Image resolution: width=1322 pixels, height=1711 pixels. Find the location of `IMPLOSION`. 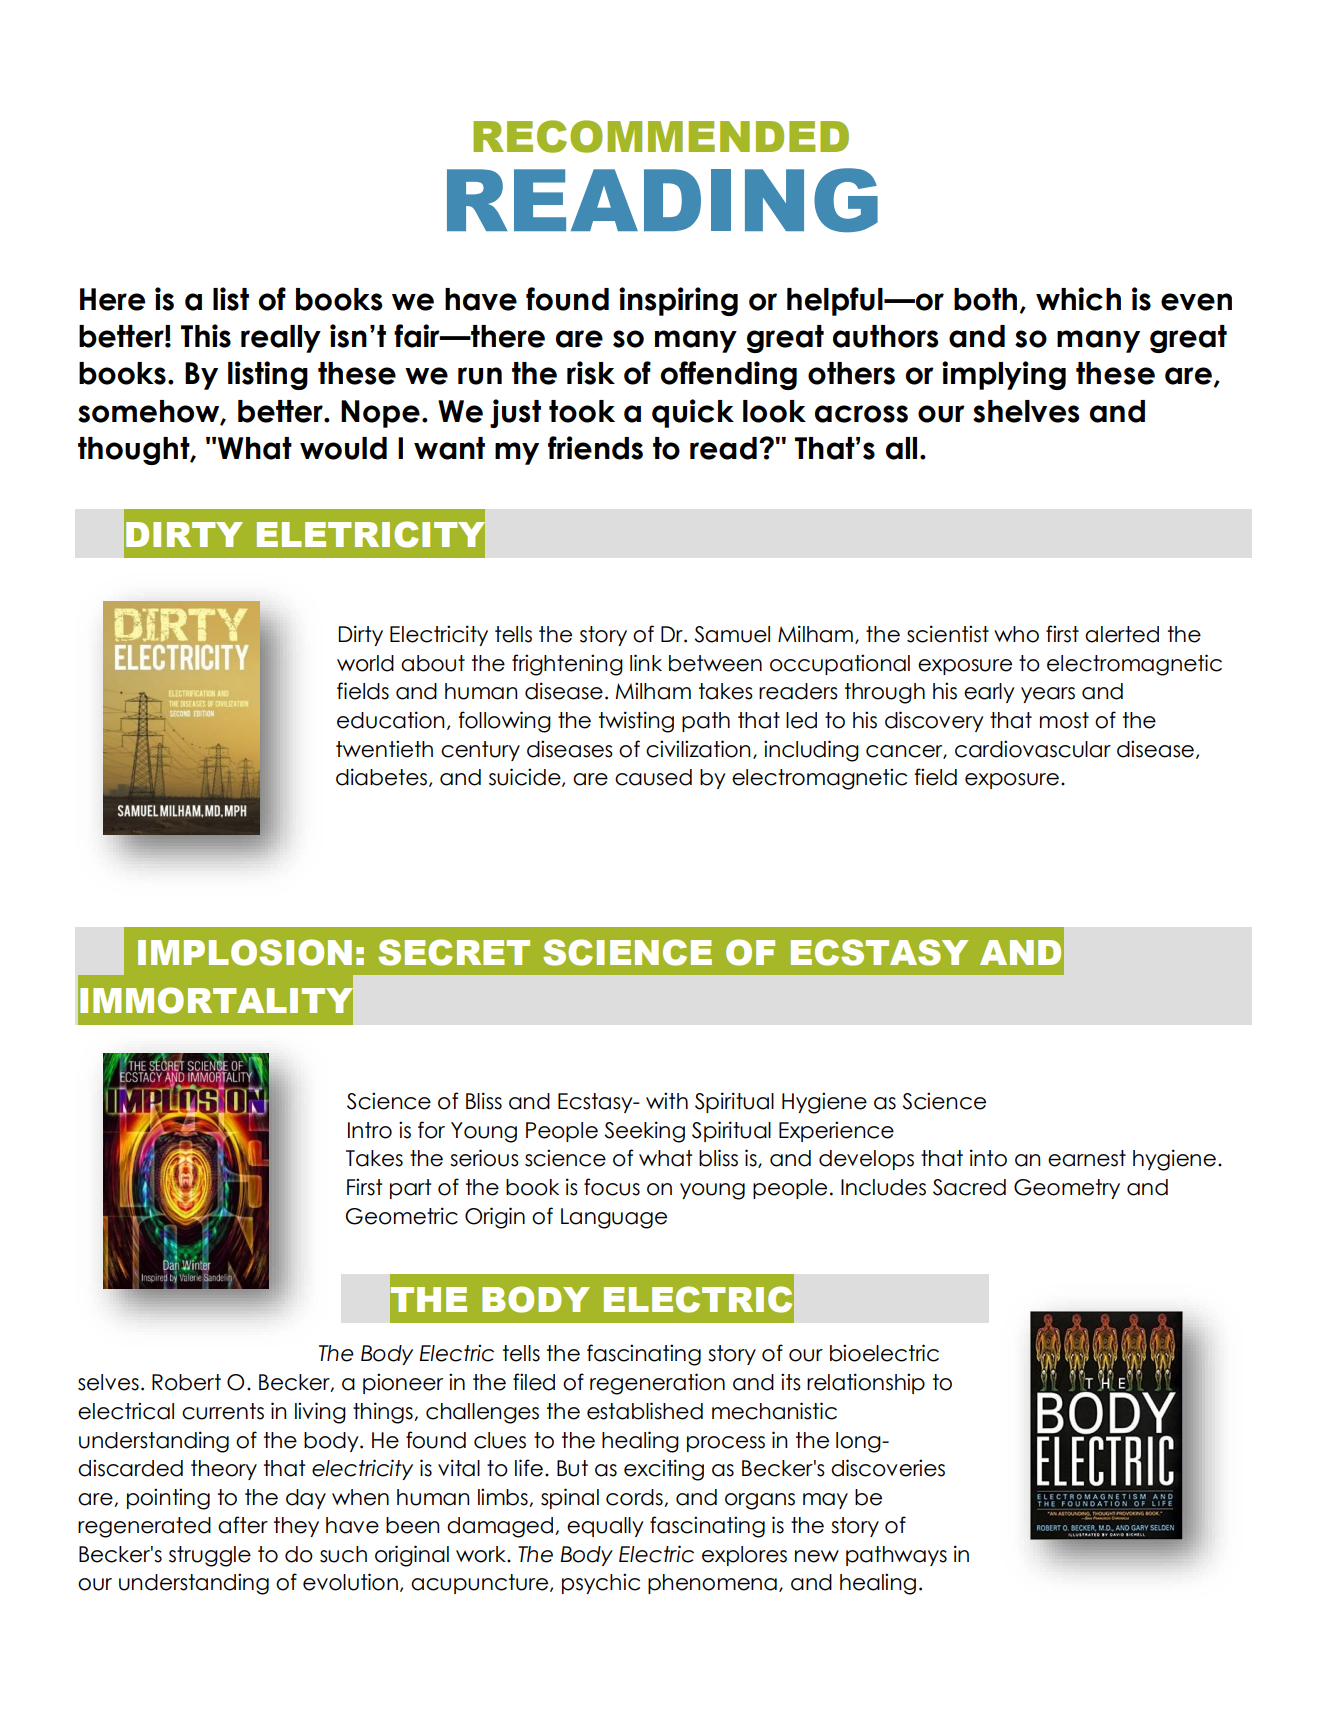

IMPLOSION is located at coordinates (245, 952).
